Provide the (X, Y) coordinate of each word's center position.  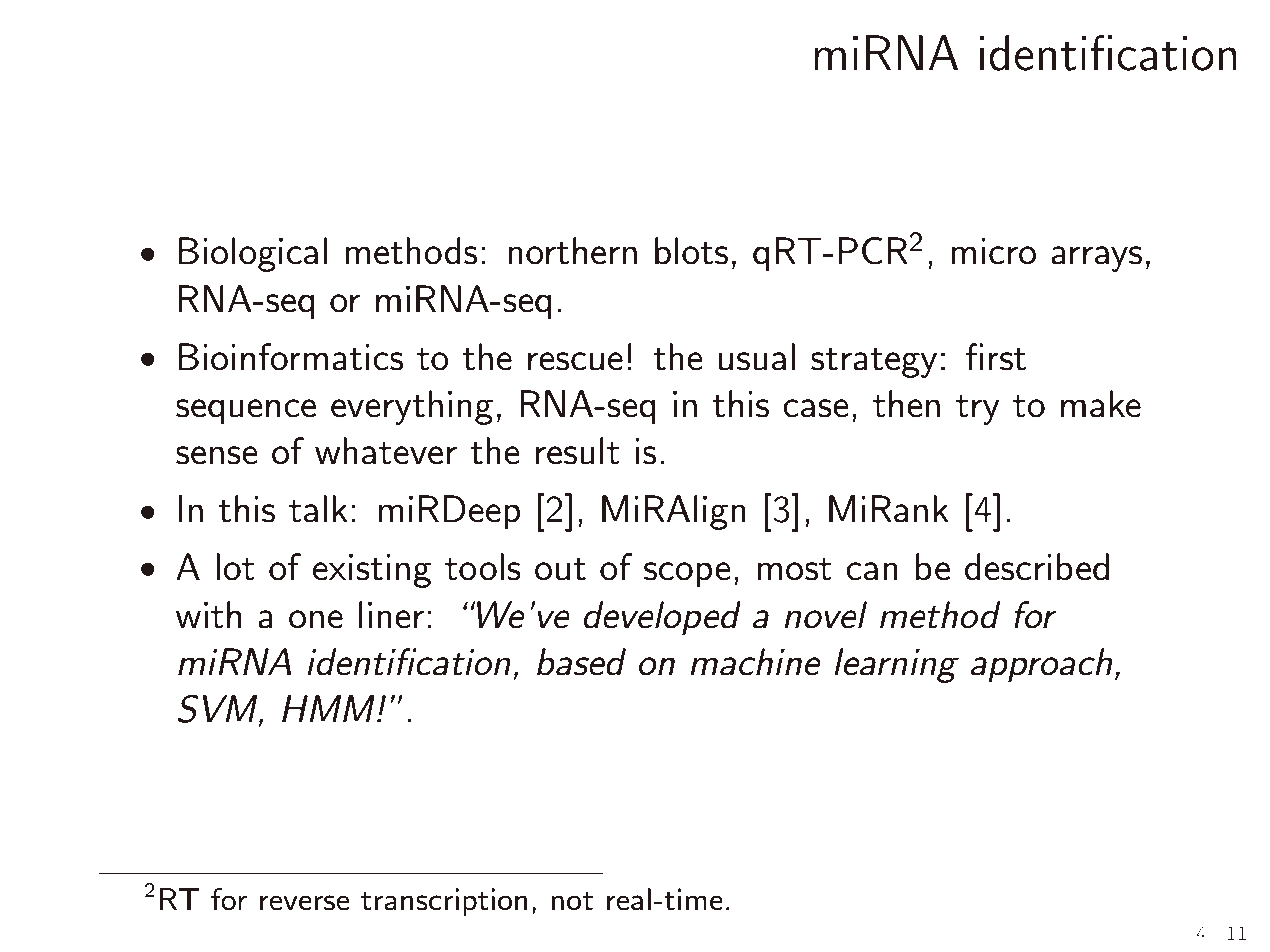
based (581, 662)
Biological (253, 254)
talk (318, 509)
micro (993, 251)
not (572, 901)
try (978, 410)
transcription (444, 902)
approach (1041, 665)
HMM (328, 708)
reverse (304, 903)
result (578, 451)
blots (691, 251)
